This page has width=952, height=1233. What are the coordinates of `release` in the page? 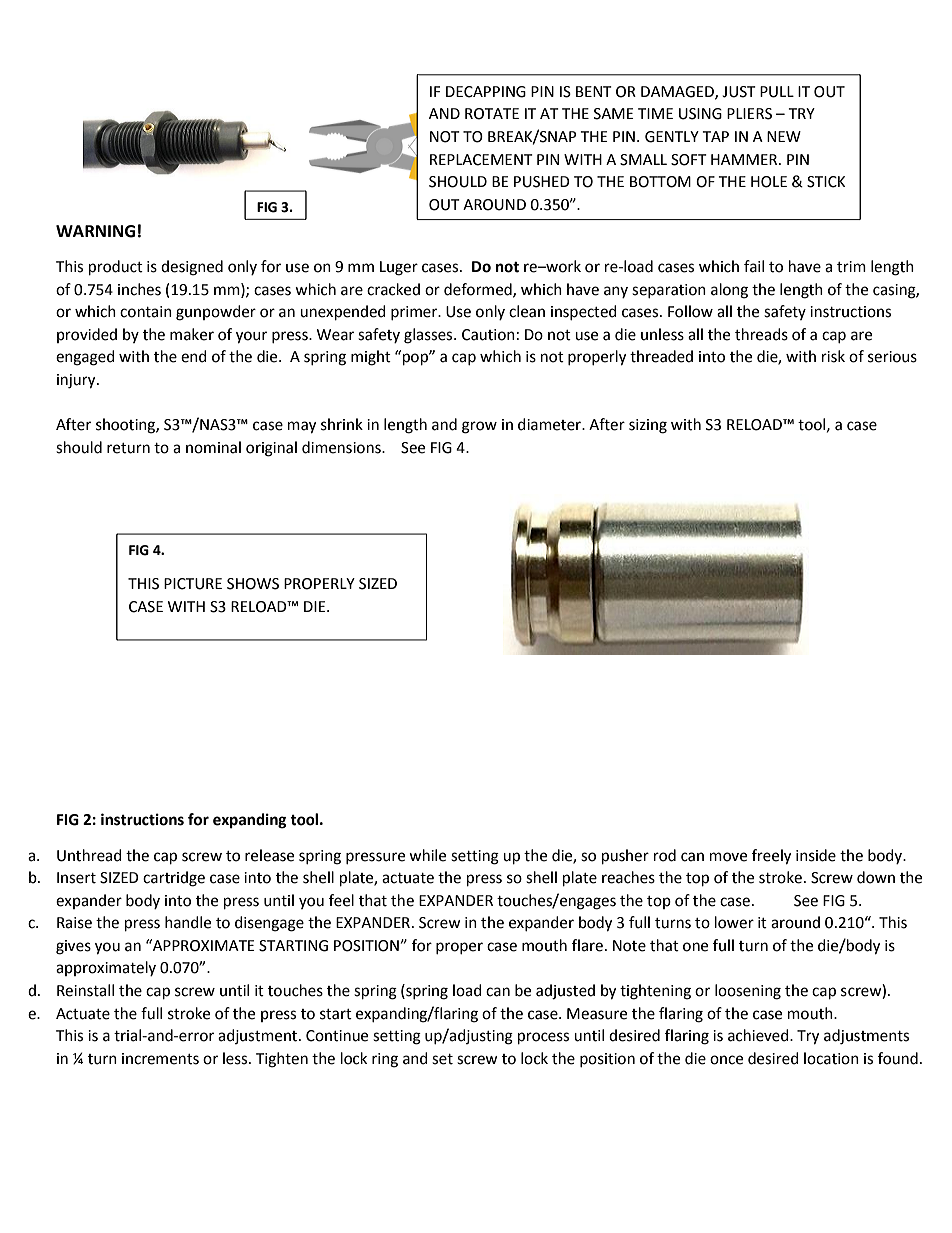 It's located at (269, 855).
